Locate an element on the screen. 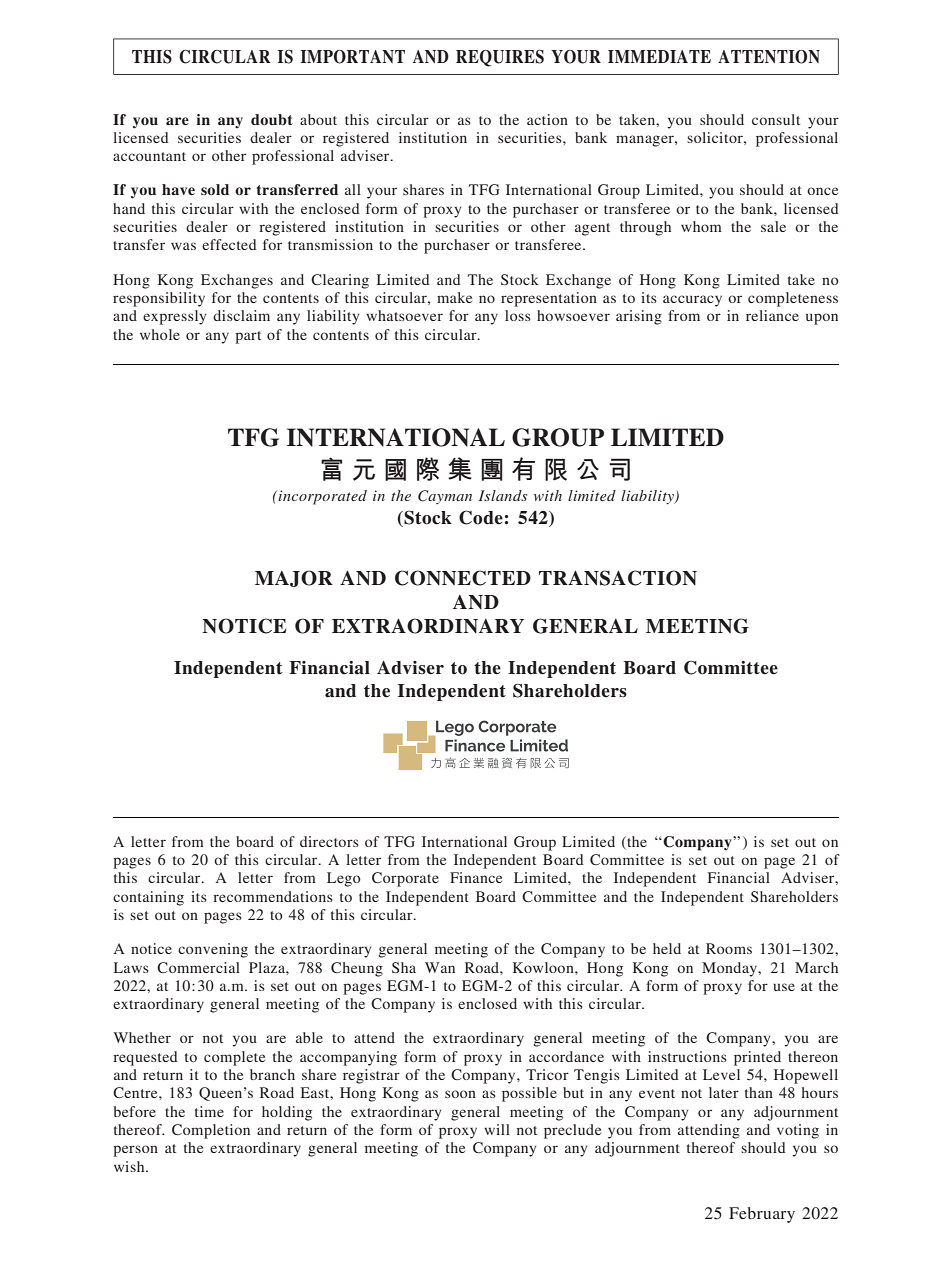 The image size is (952, 1270). will is located at coordinates (497, 1129).
